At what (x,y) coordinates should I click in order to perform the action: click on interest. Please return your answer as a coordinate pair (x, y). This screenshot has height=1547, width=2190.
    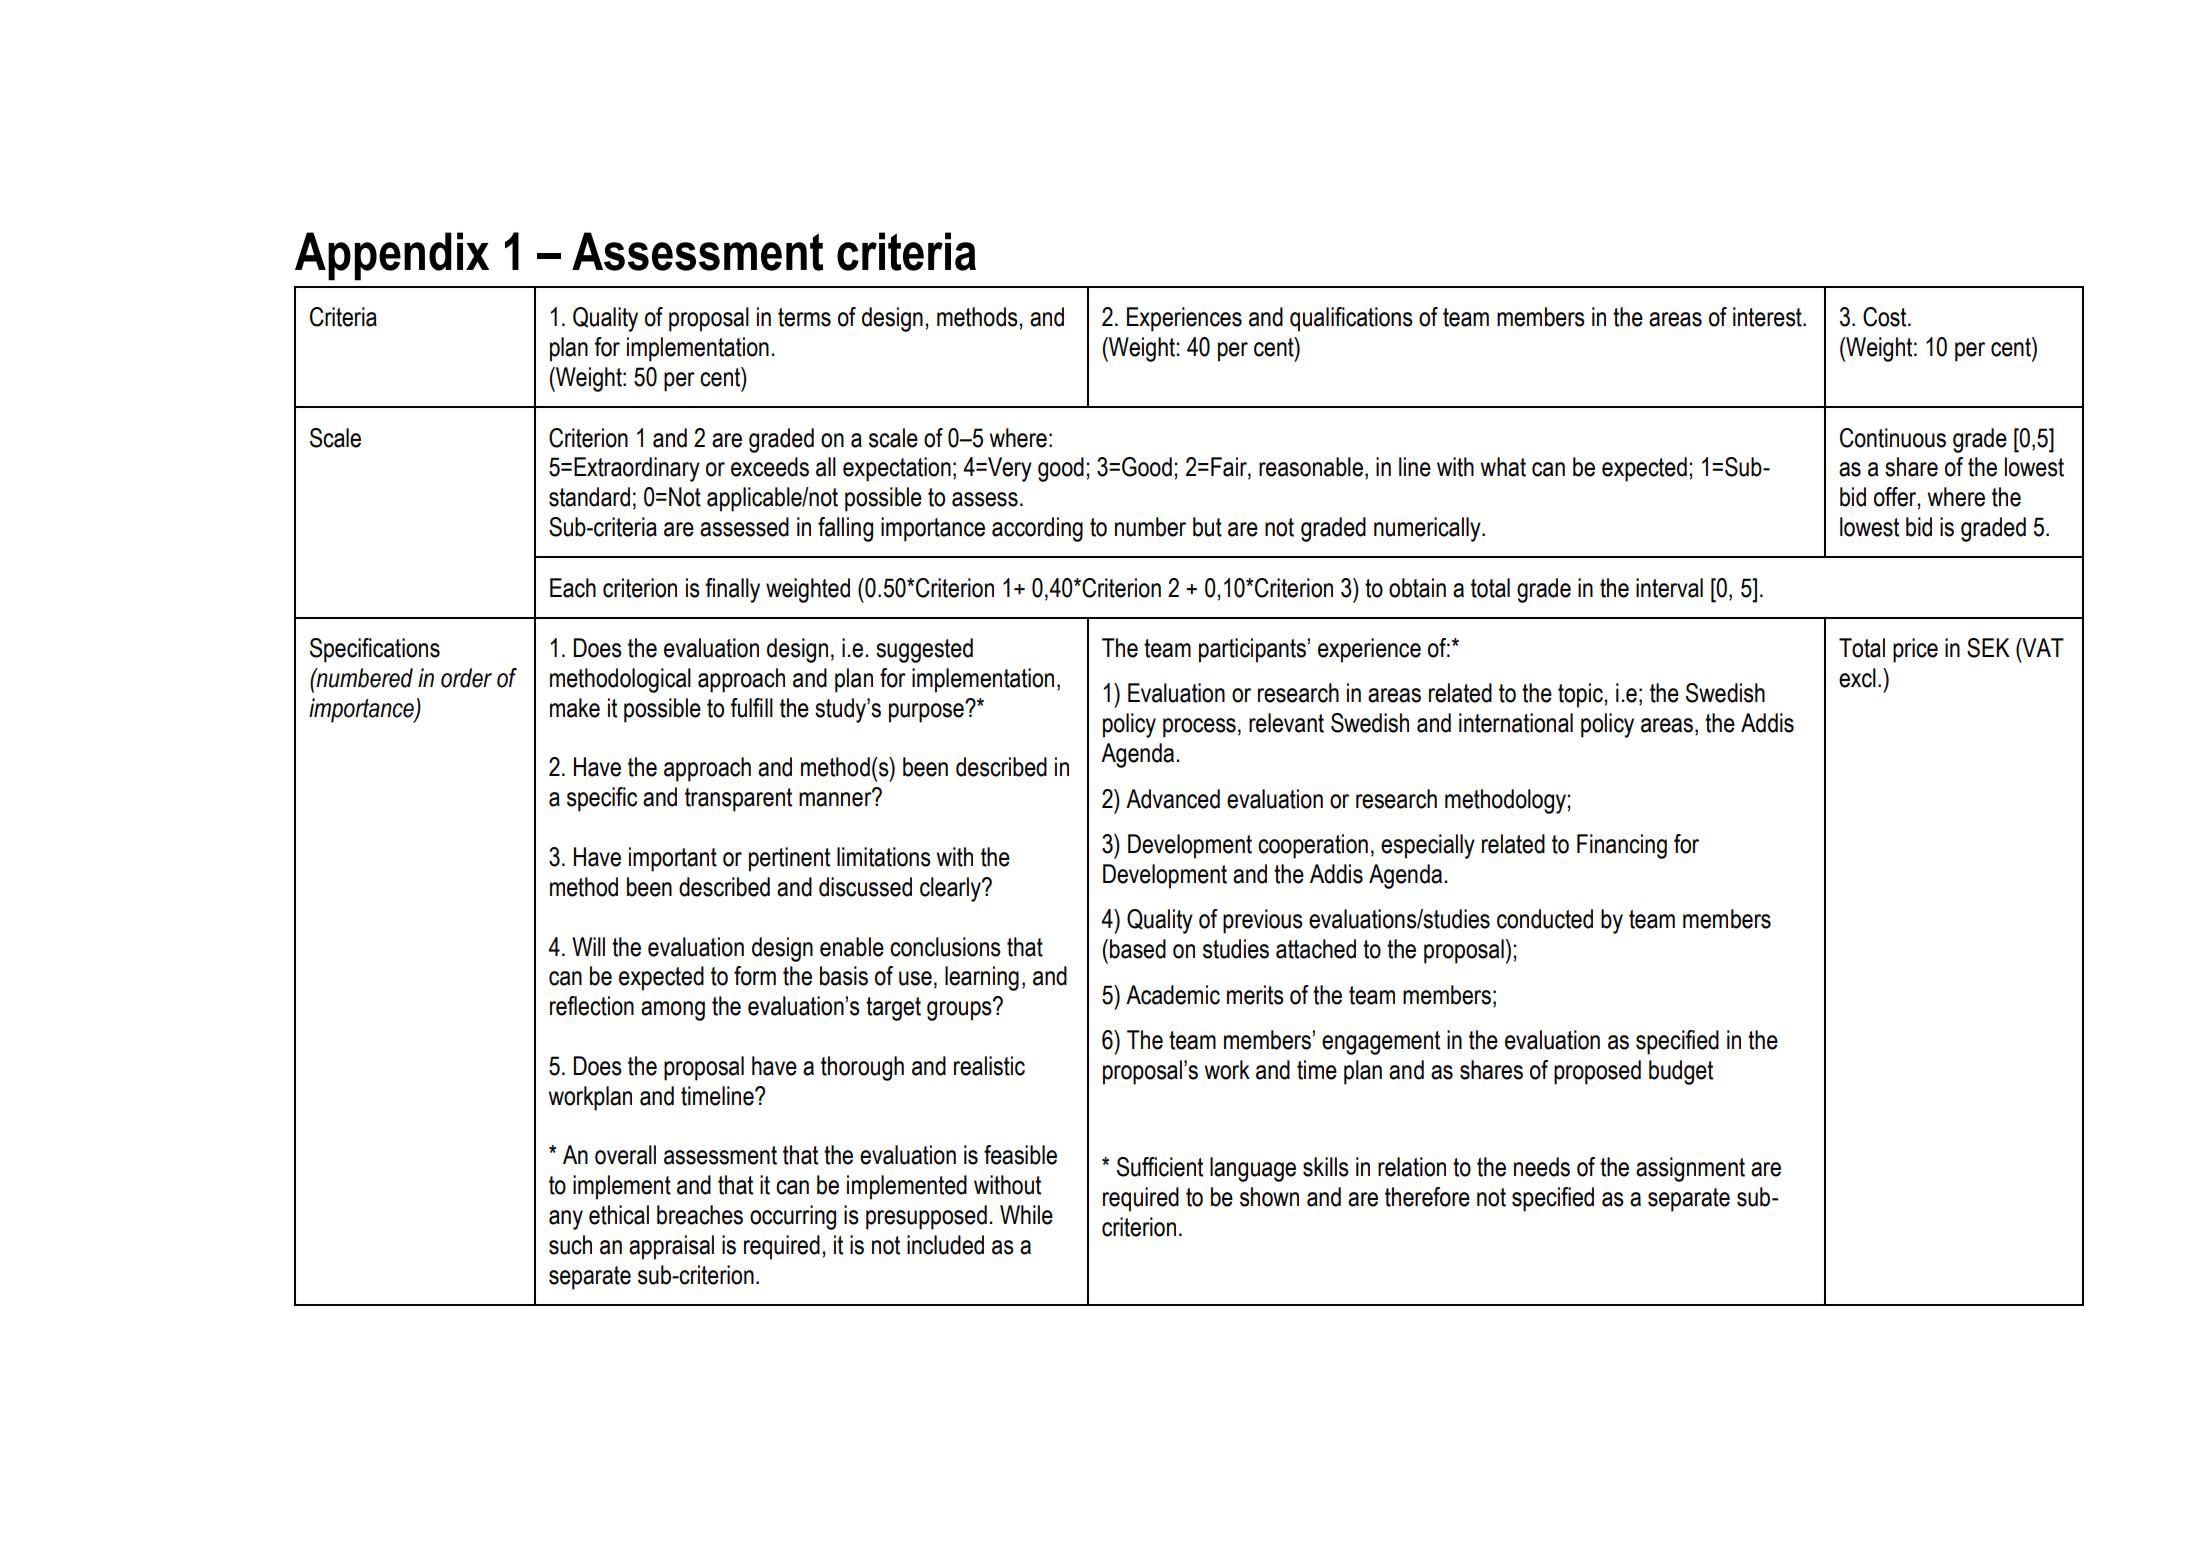
    Looking at the image, I should click on (1768, 317).
